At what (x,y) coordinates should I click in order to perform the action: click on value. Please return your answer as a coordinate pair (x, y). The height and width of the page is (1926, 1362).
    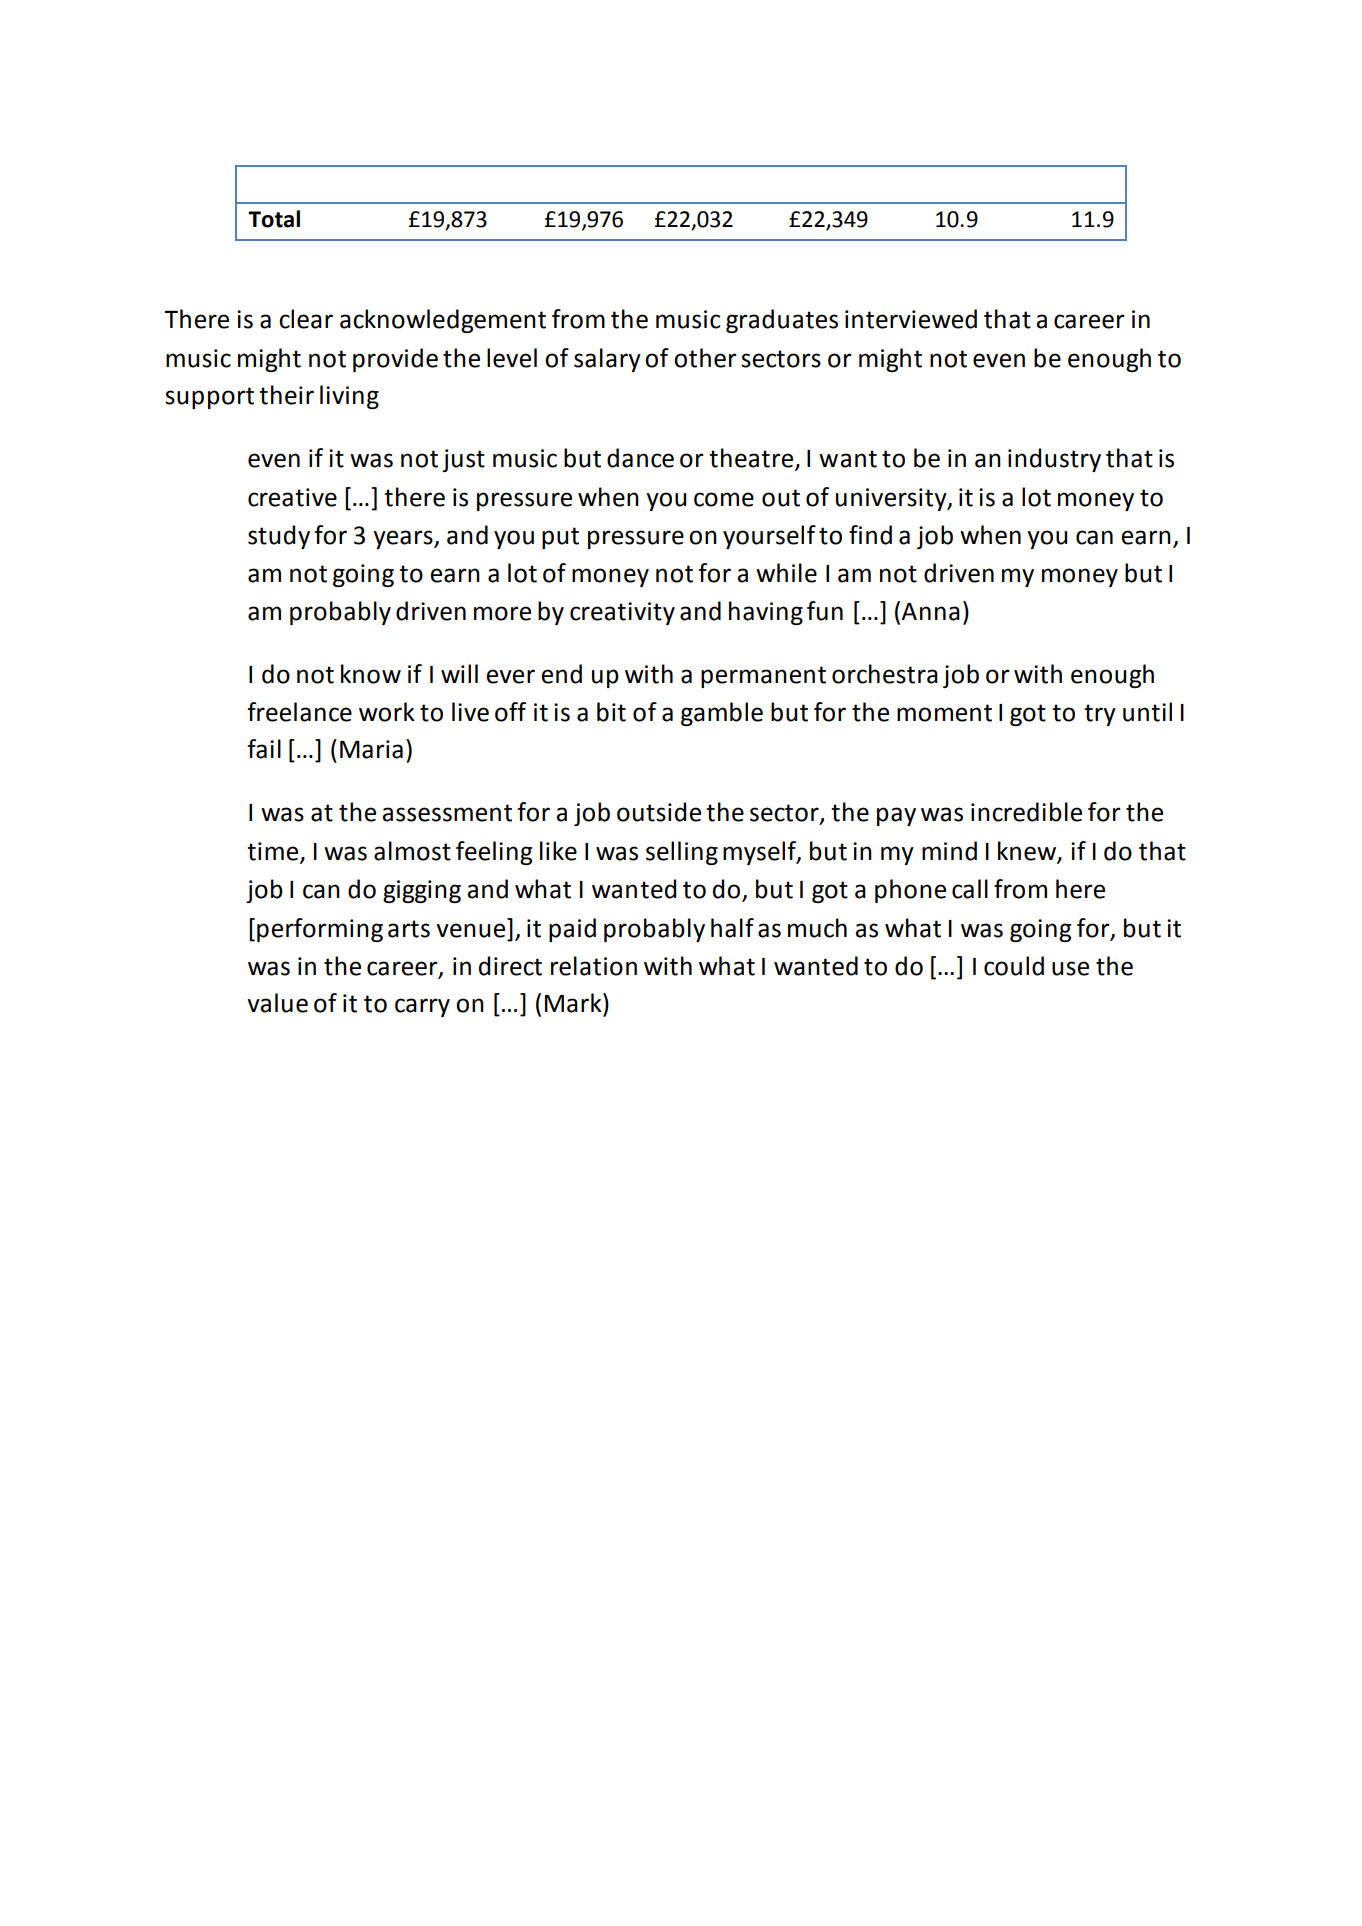
    Looking at the image, I should click on (277, 1003).
